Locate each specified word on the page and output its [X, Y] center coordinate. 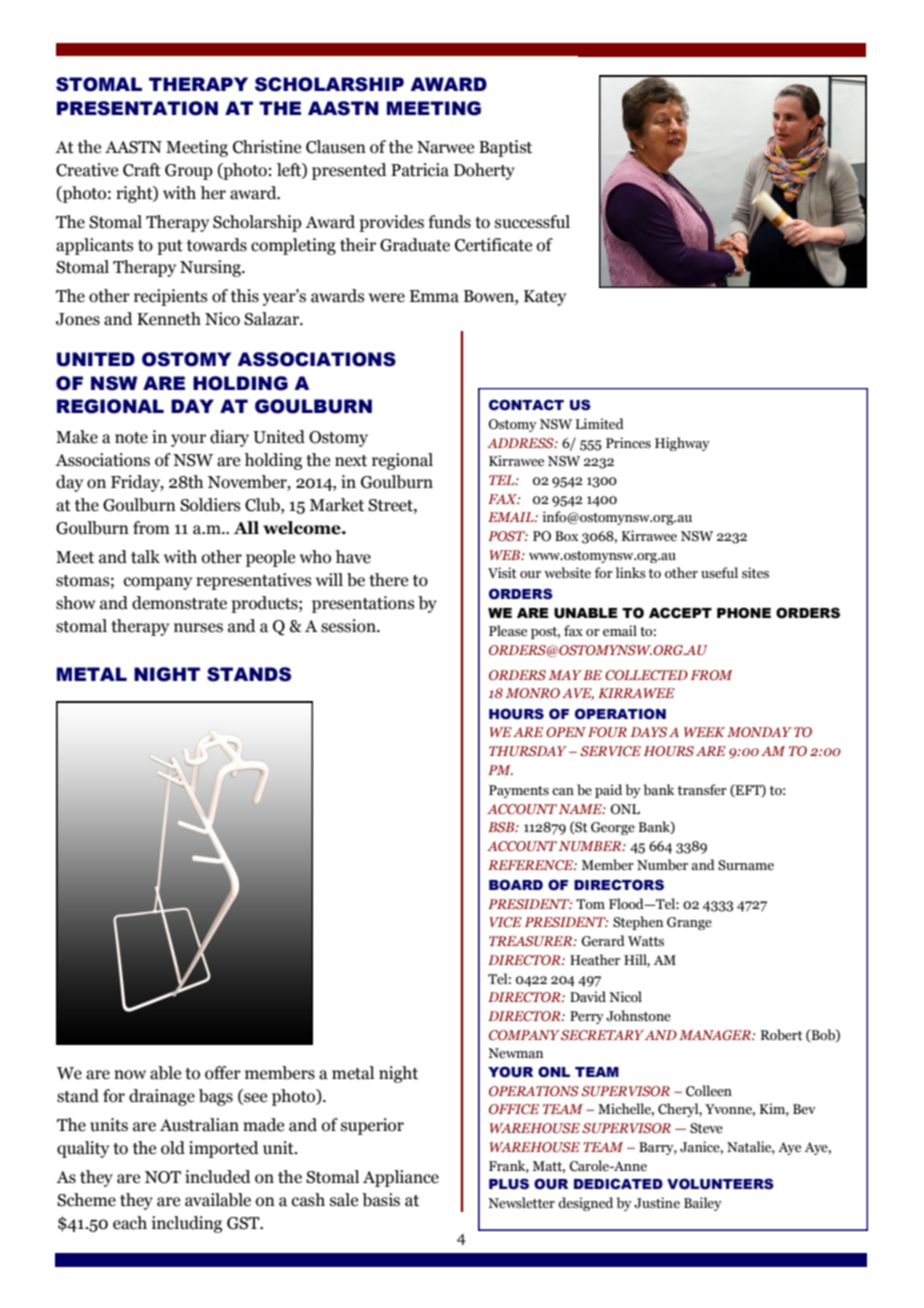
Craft [142, 170]
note [131, 438]
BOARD [516, 885]
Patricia [420, 170]
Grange [689, 923]
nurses [198, 628]
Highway [682, 444]
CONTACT [526, 405]
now [130, 1075]
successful [532, 222]
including [187, 1224]
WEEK [704, 732]
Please [508, 631]
